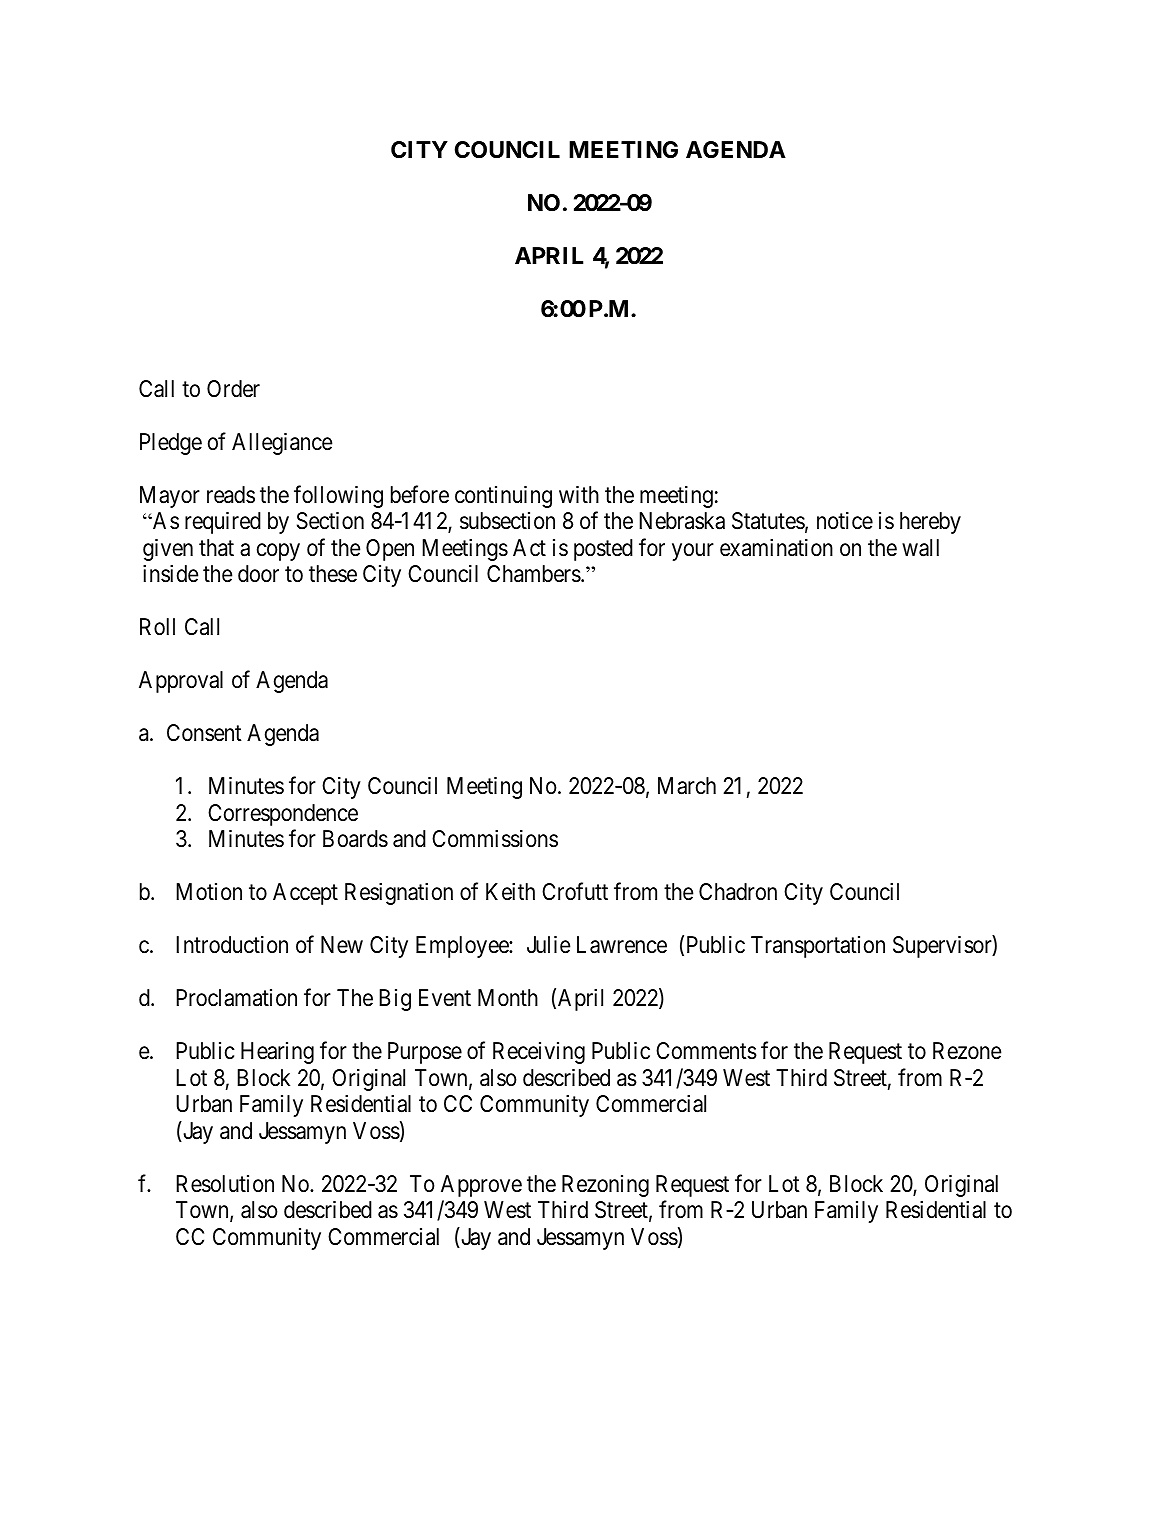 The width and height of the screenshot is (1176, 1521). I want to click on notice, so click(845, 521).
